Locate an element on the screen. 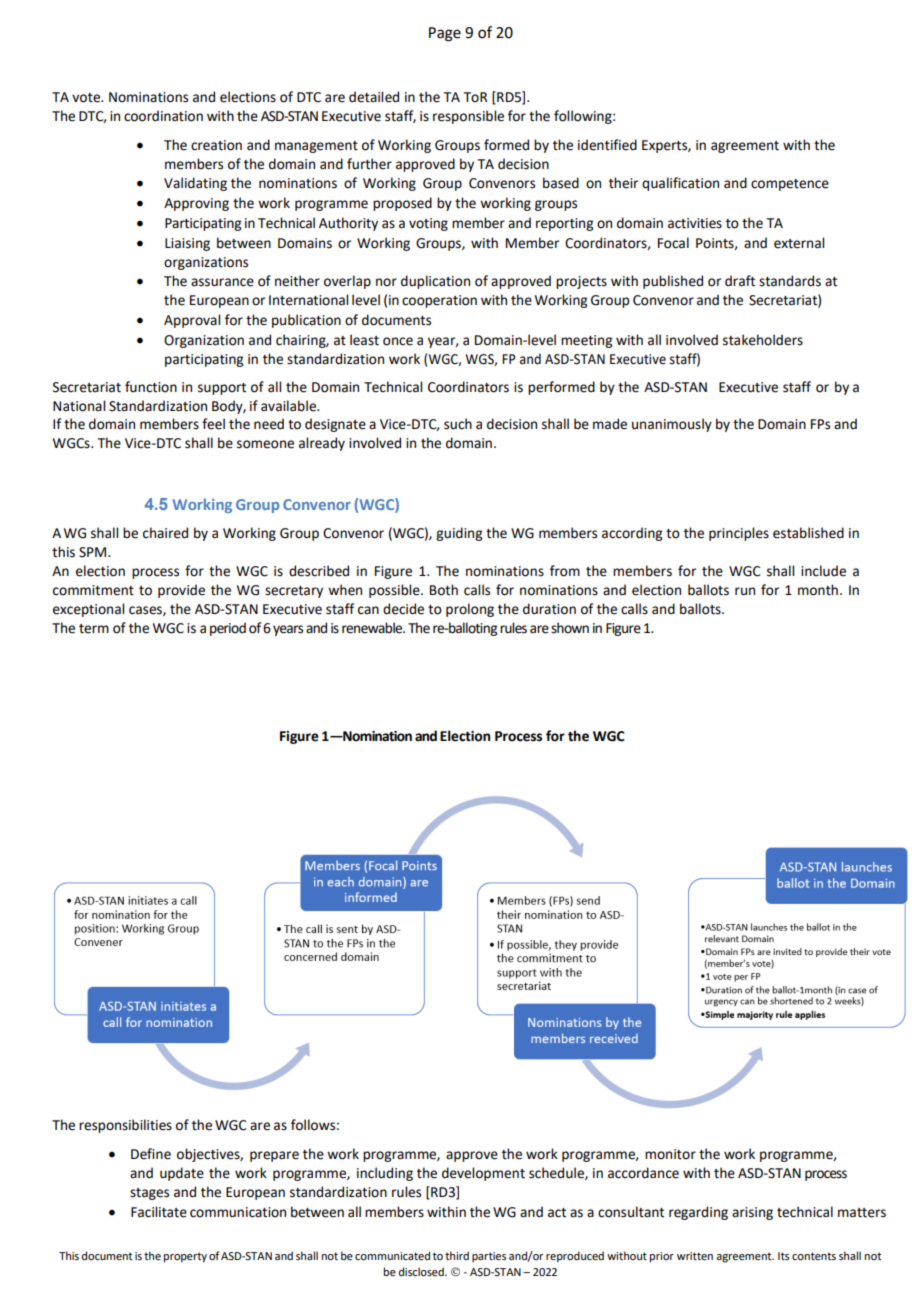 The height and width of the screenshot is (1307, 924). run is located at coordinates (745, 591).
